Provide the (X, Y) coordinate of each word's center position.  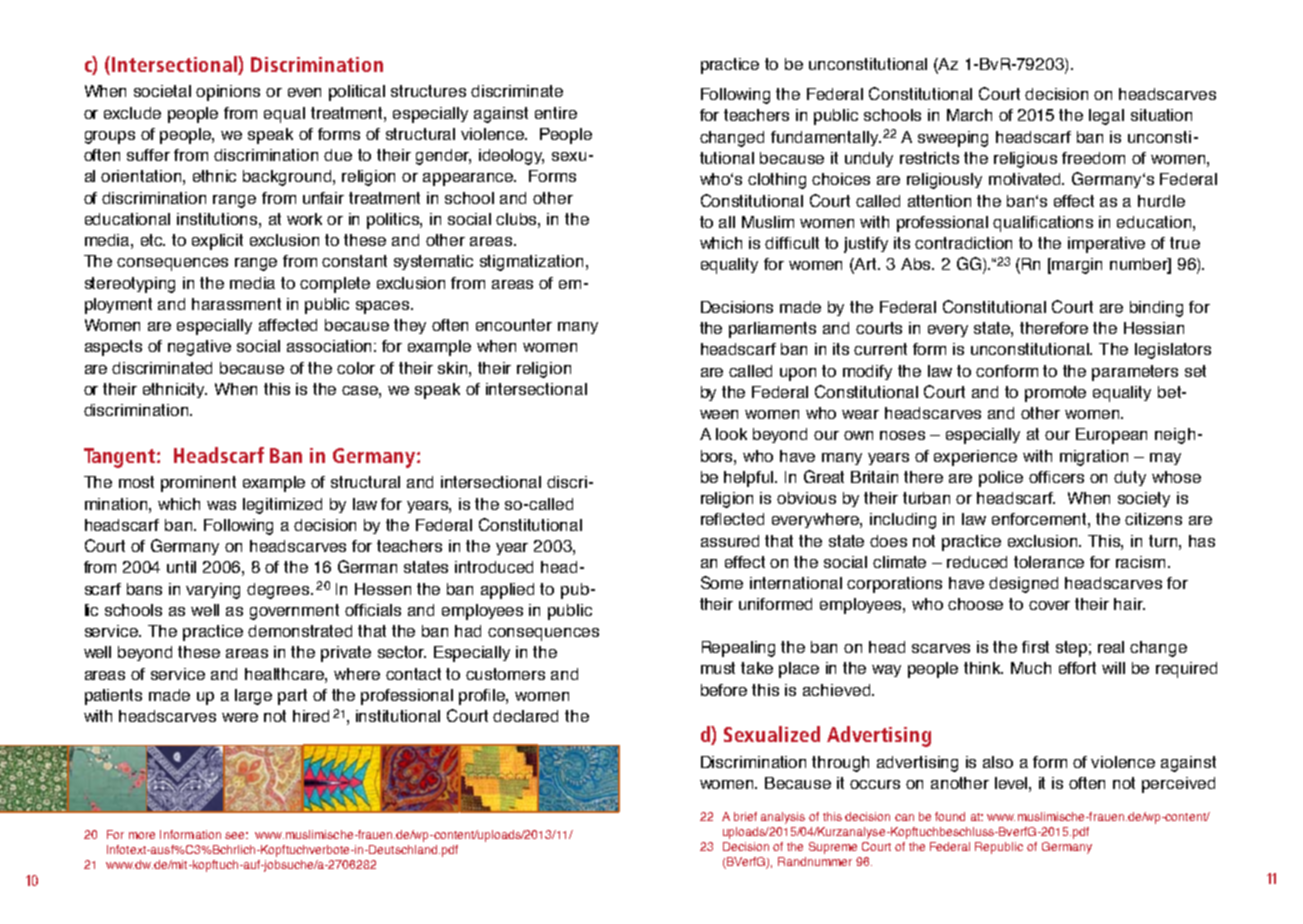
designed (1023, 585)
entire (556, 113)
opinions (228, 93)
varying (213, 591)
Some (722, 582)
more (142, 835)
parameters (1135, 373)
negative (199, 348)
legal (1106, 117)
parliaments (772, 330)
